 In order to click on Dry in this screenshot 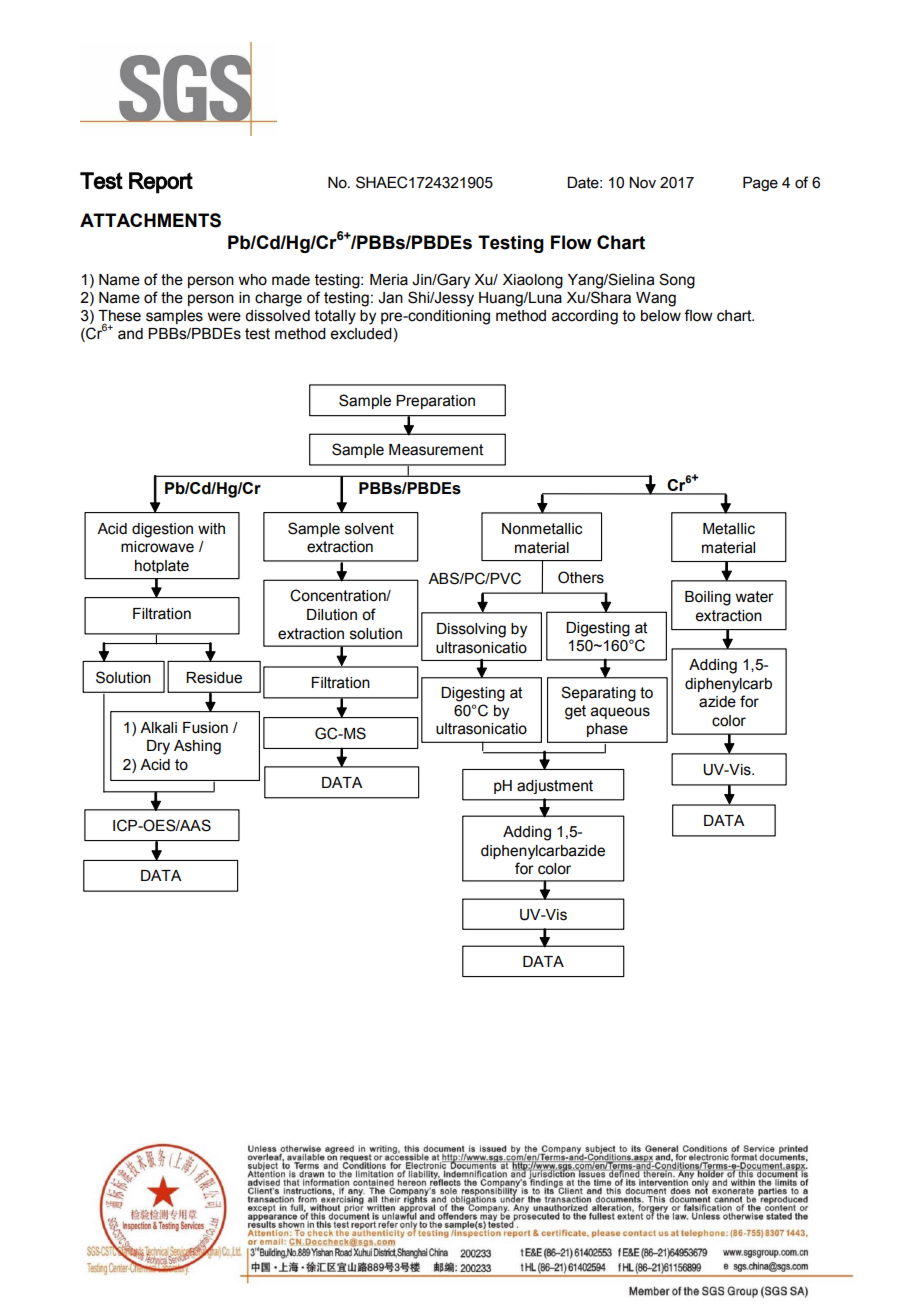, I will do `click(158, 747)`.
